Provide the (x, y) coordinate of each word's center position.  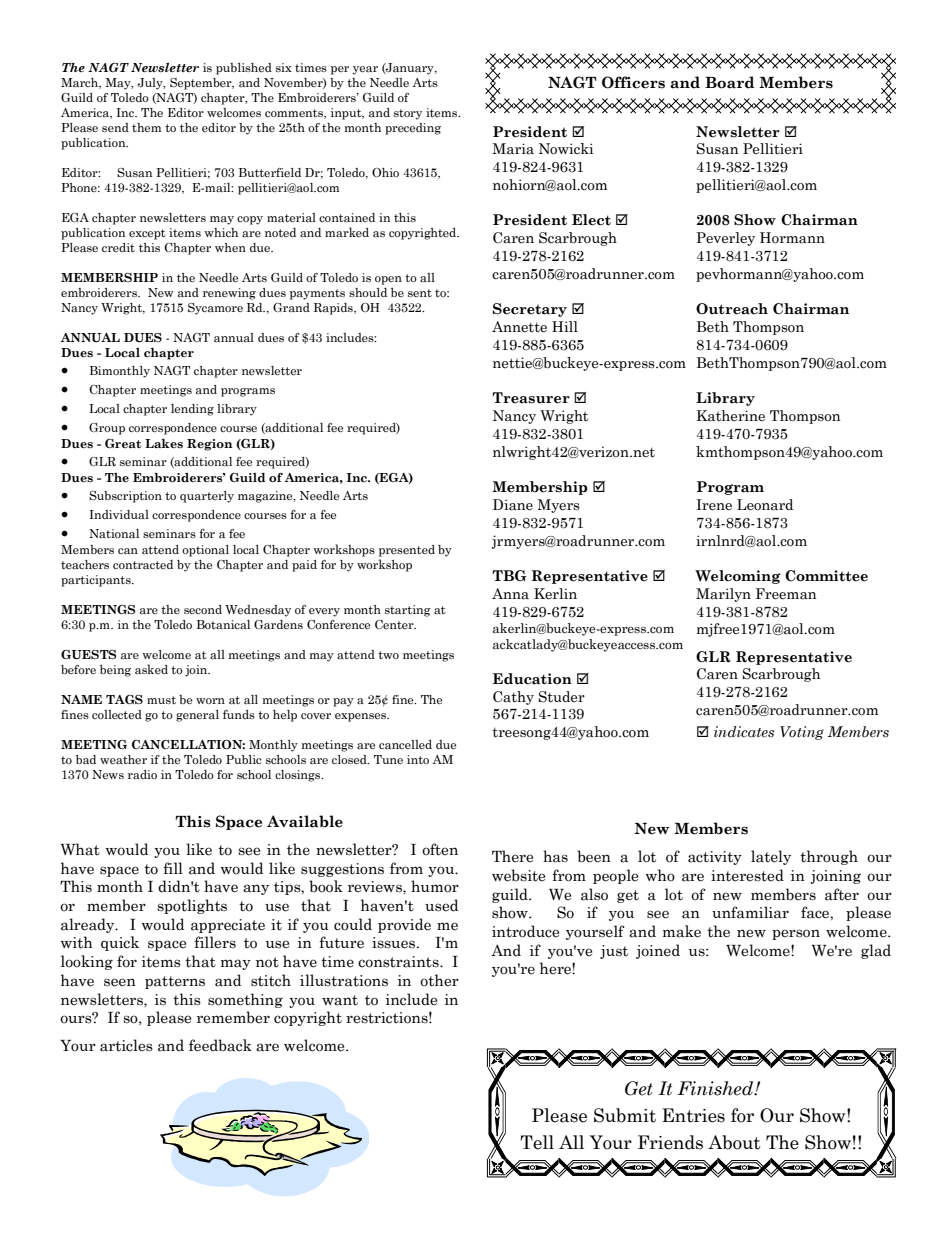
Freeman (786, 594)
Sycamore (215, 309)
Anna (510, 594)
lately (771, 857)
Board (729, 82)
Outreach (732, 309)
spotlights (192, 906)
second (203, 609)
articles (126, 1045)
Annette (519, 327)
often (440, 849)
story (408, 114)
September (202, 84)
